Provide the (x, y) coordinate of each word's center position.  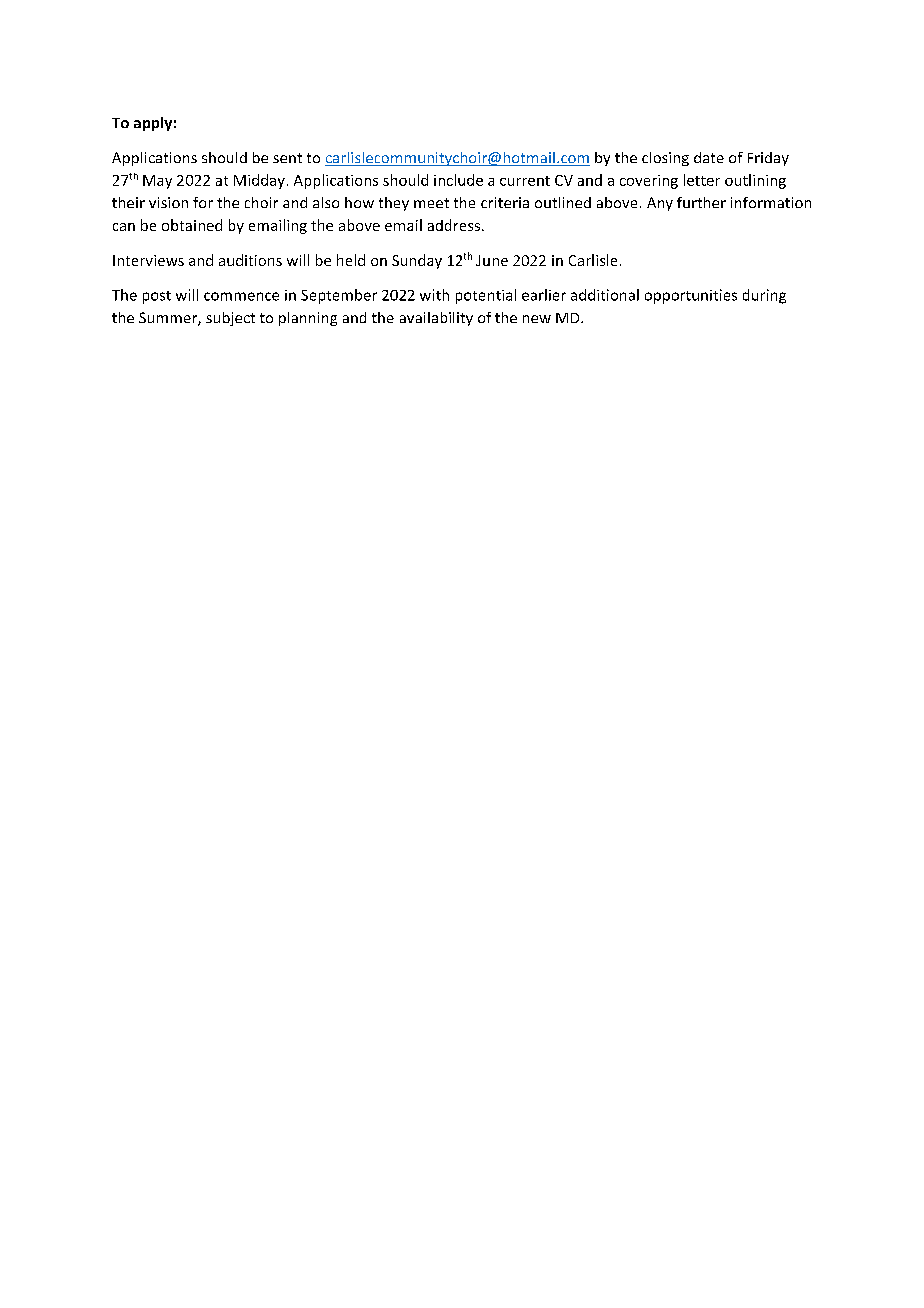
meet (431, 203)
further (701, 202)
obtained (192, 225)
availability (436, 319)
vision (168, 202)
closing (665, 159)
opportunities (691, 296)
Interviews (148, 260)
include (458, 180)
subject (230, 319)
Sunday (417, 261)
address (454, 225)
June (492, 260)
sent (287, 158)
